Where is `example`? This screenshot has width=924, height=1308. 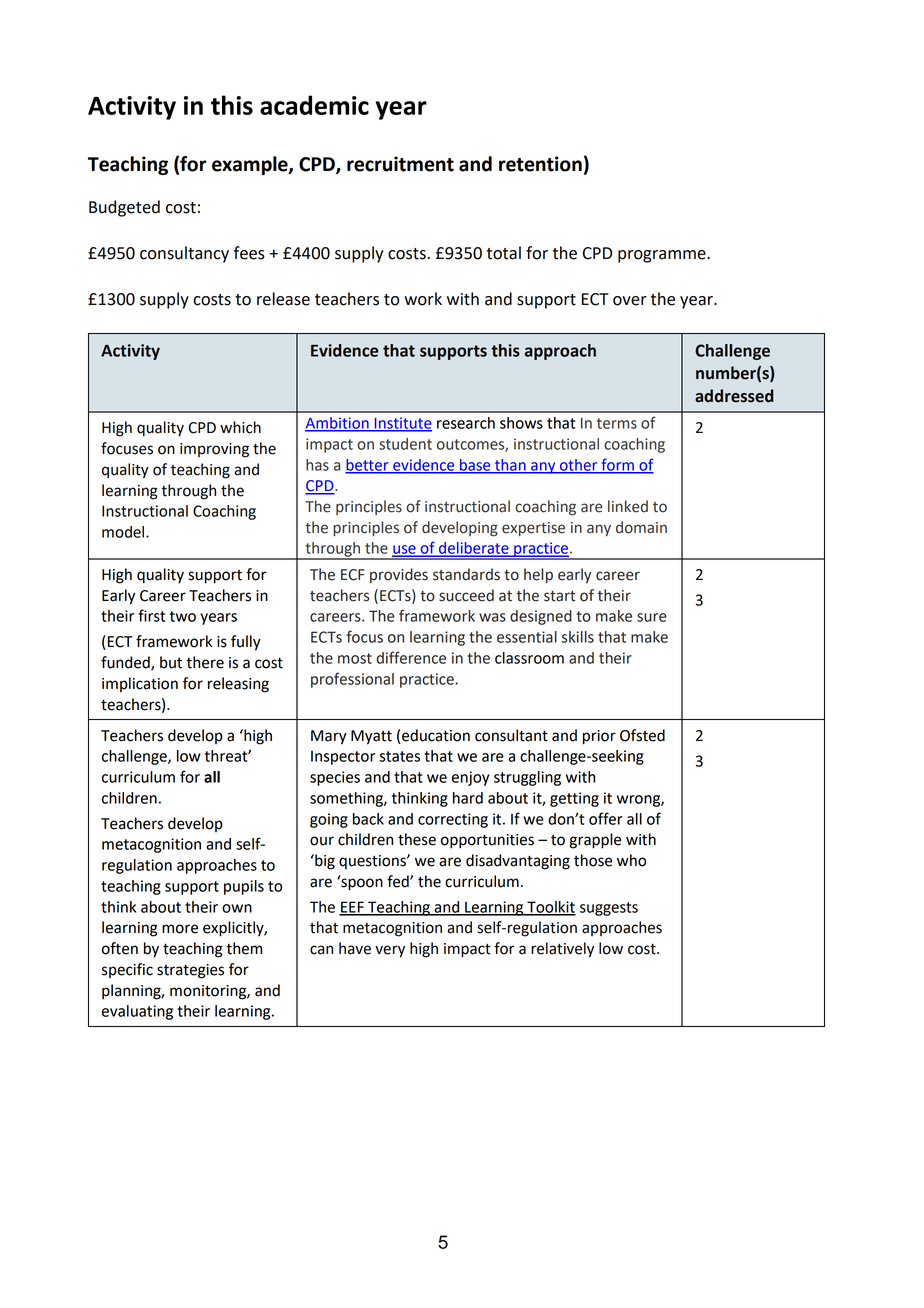
example is located at coordinates (251, 165).
